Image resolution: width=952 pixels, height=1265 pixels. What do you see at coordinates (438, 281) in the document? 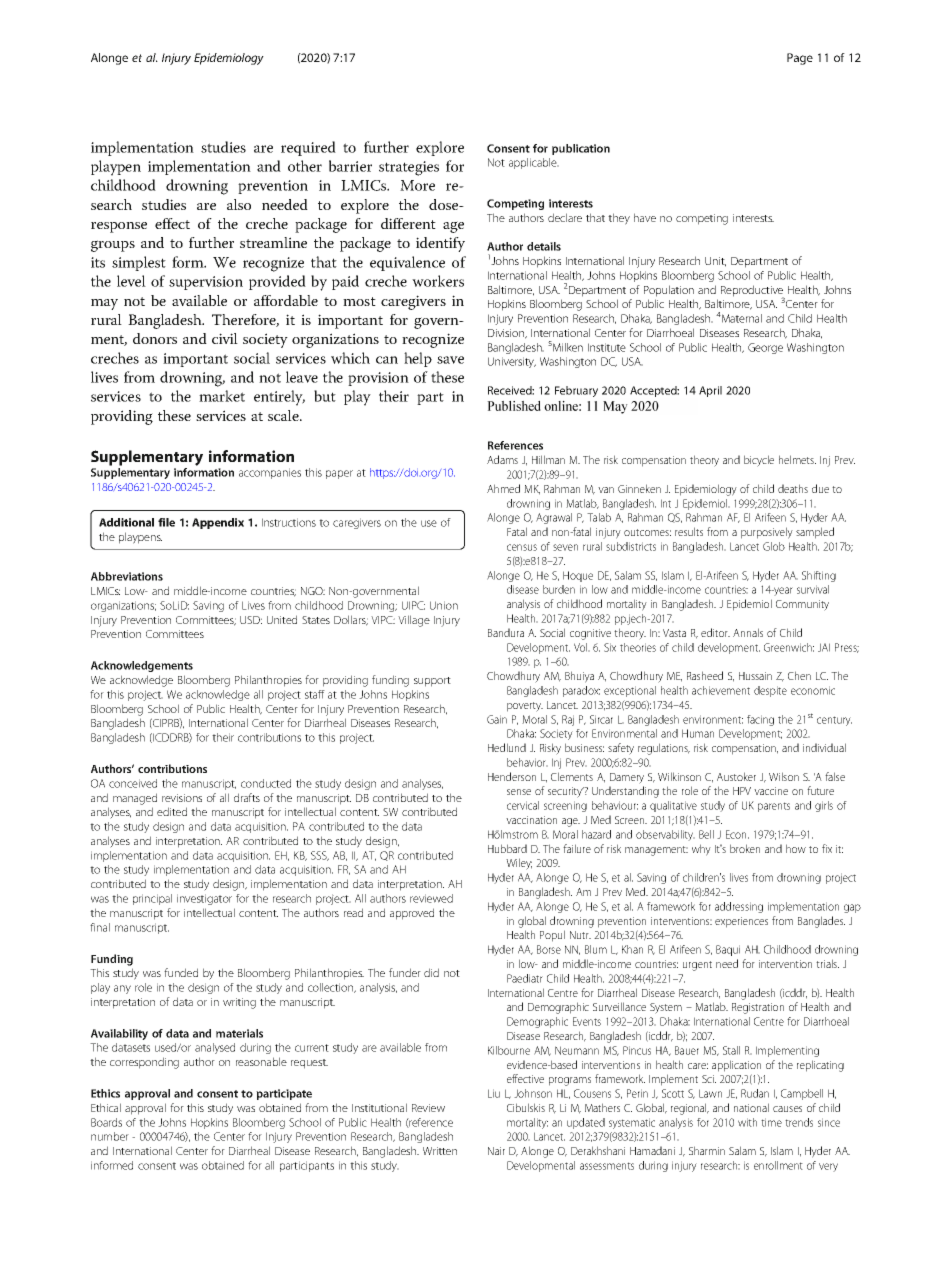
I see `workers` at bounding box center [438, 281].
